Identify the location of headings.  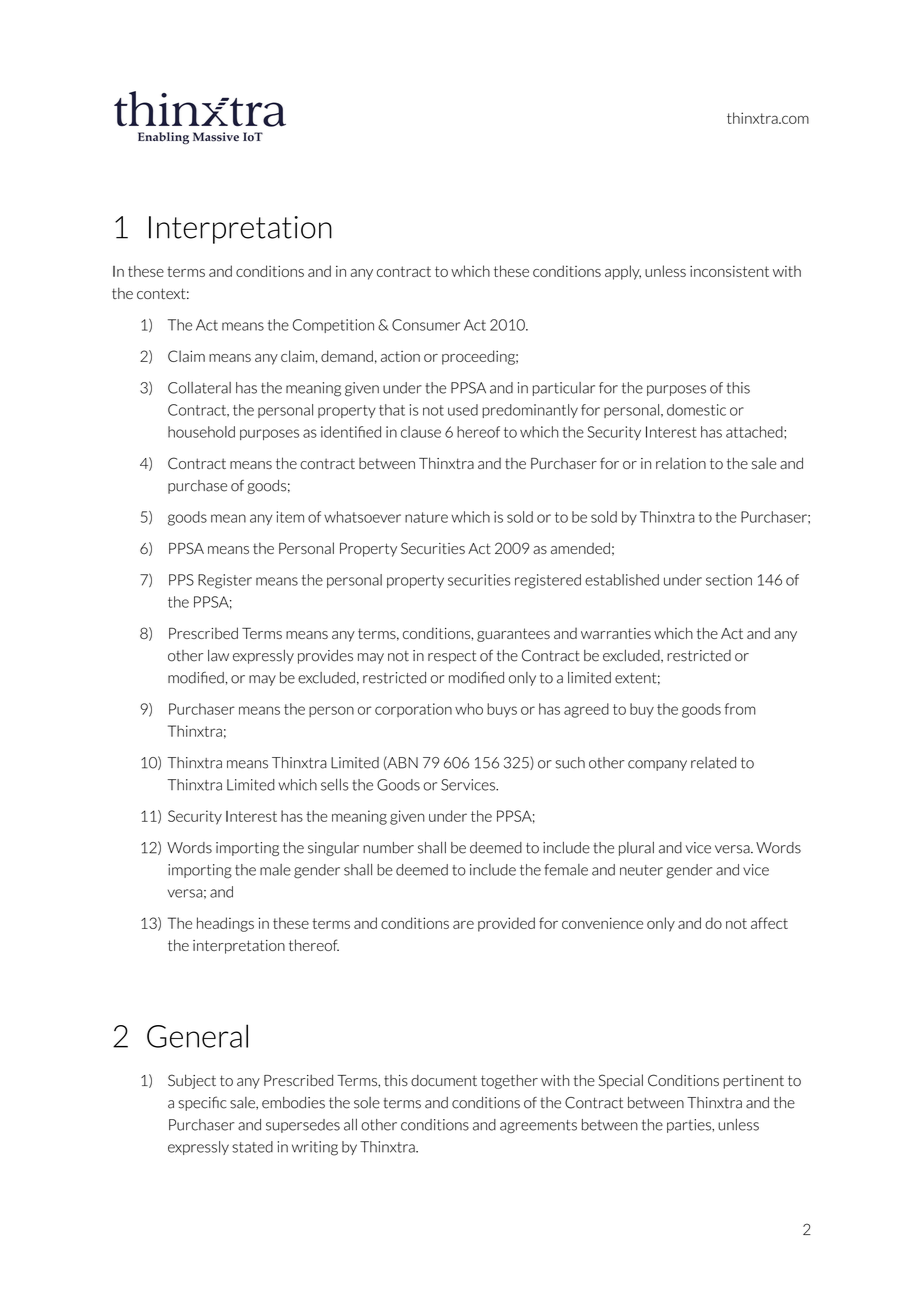
(225, 924).
